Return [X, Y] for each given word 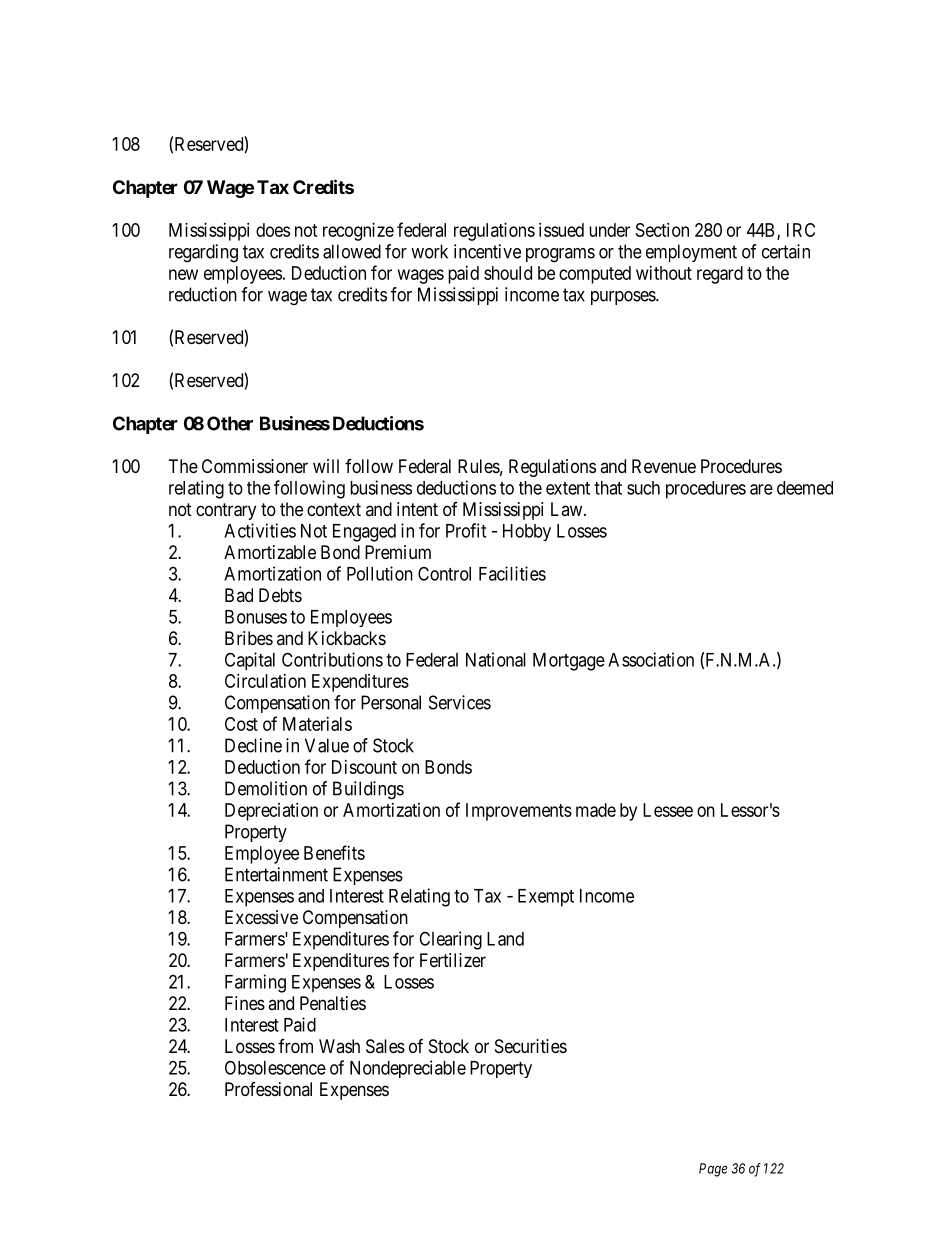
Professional [268, 1089]
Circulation [265, 681]
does [273, 230]
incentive [487, 251]
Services [460, 702]
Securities [531, 1046]
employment [691, 253]
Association [651, 659]
